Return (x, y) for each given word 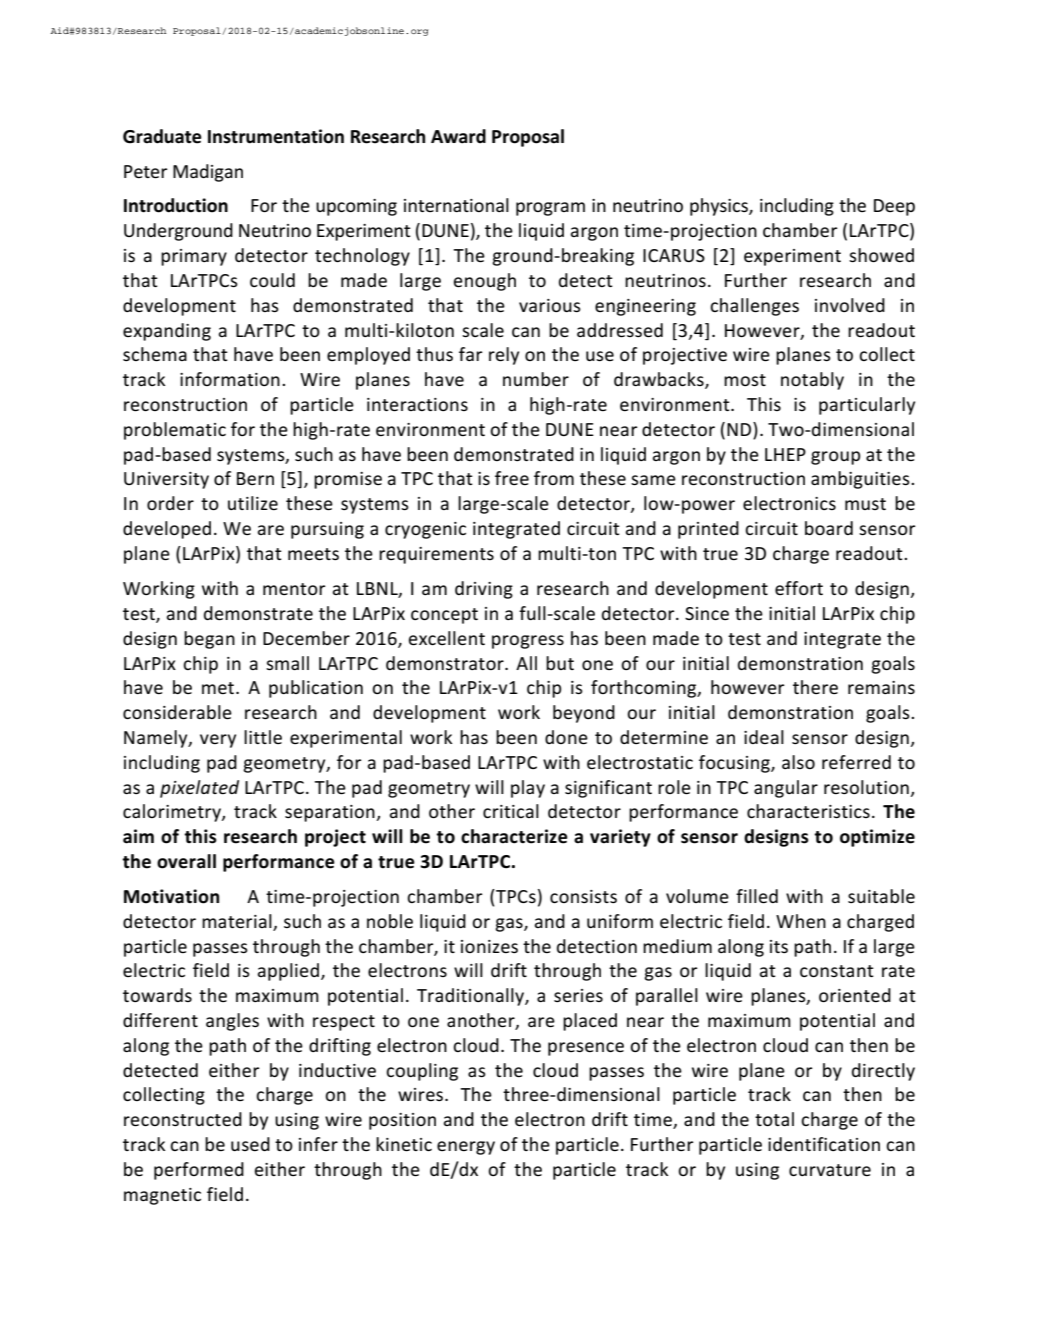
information (230, 379)
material (237, 921)
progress (528, 642)
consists (583, 896)
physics (720, 207)
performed (199, 1171)
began (209, 640)
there (815, 687)
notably (812, 381)
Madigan (208, 173)
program (550, 209)
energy (466, 1148)
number (536, 379)
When (801, 921)
